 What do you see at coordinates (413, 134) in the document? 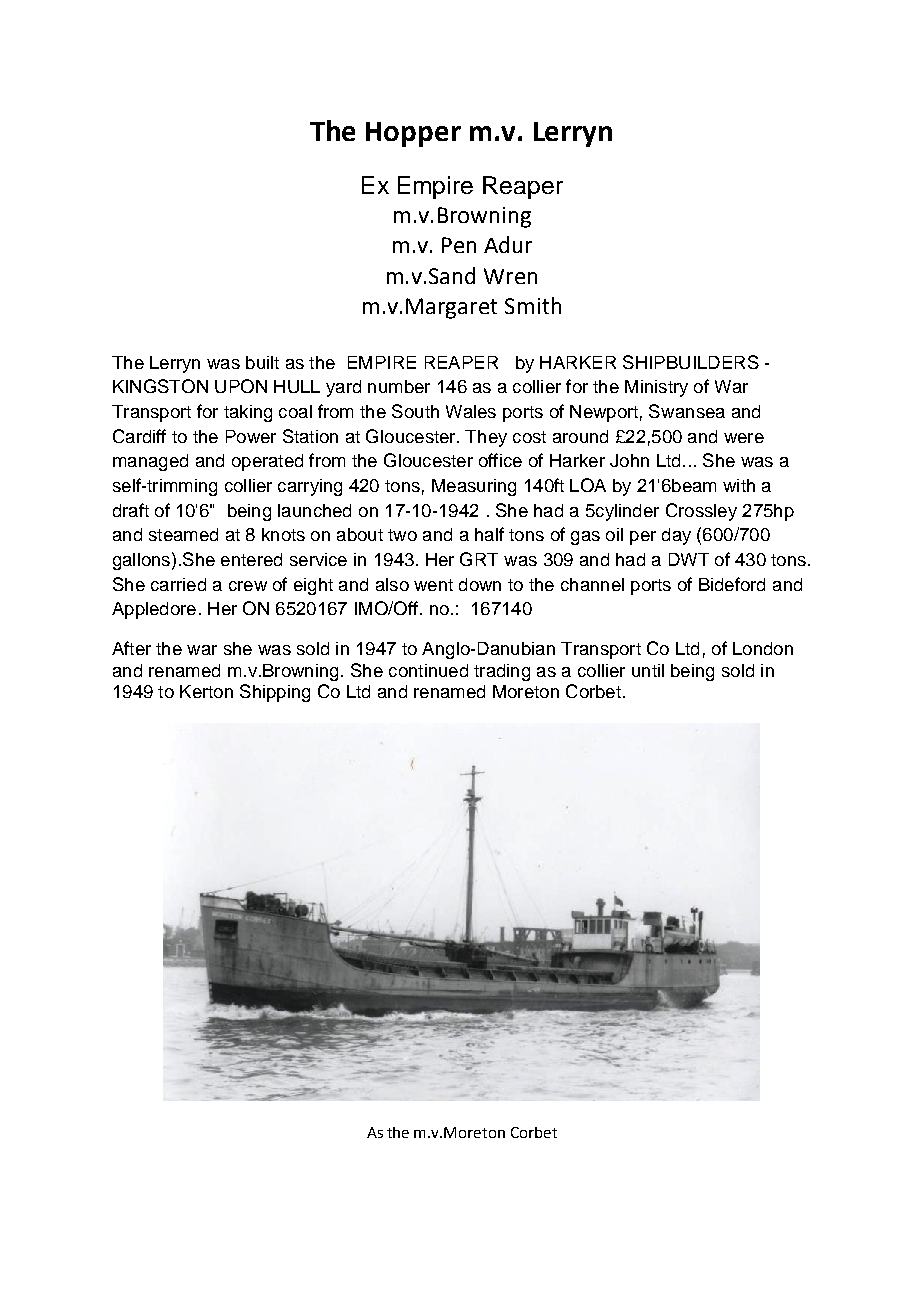
I see `Hopper` at bounding box center [413, 134].
